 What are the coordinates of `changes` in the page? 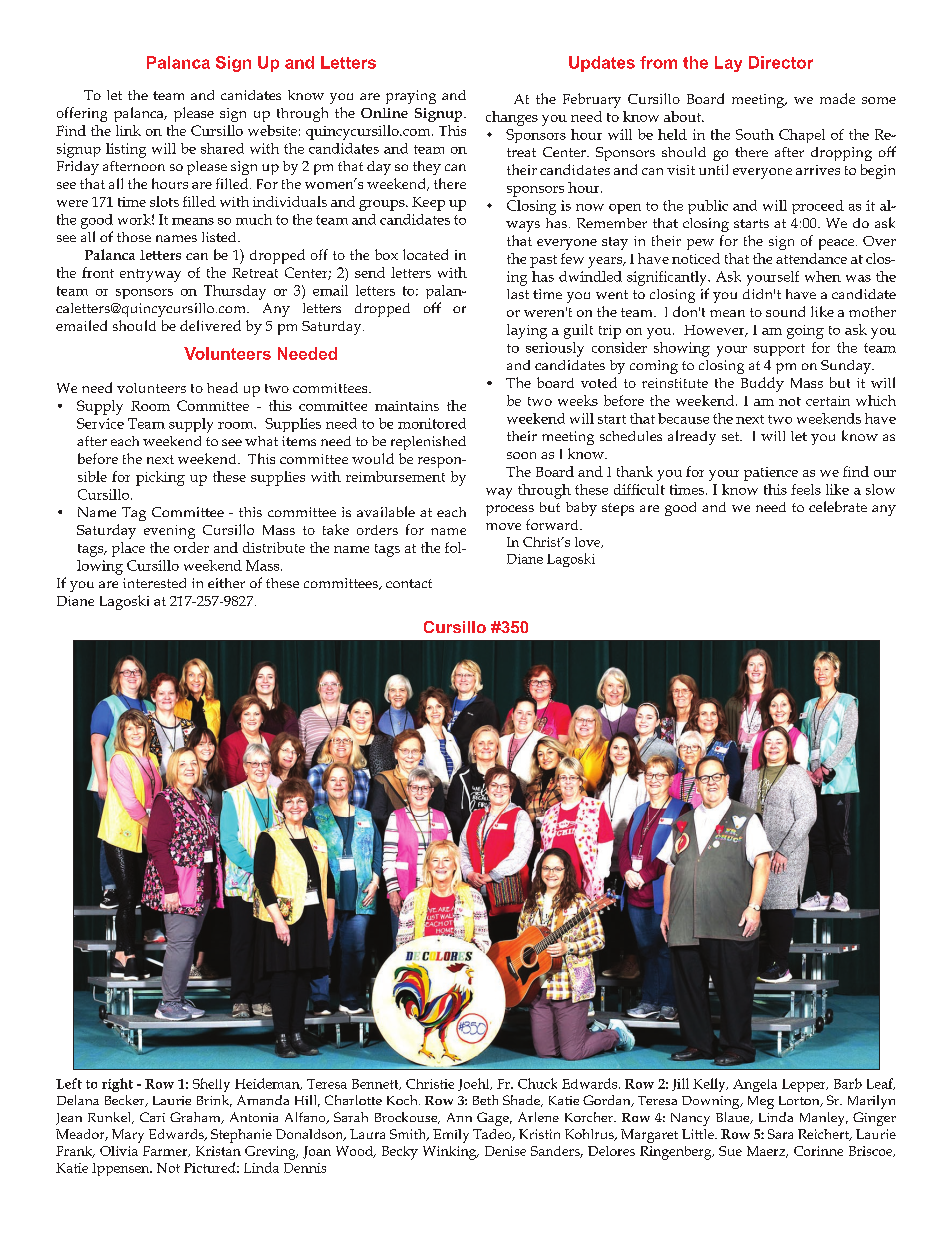 It's located at (512, 118).
